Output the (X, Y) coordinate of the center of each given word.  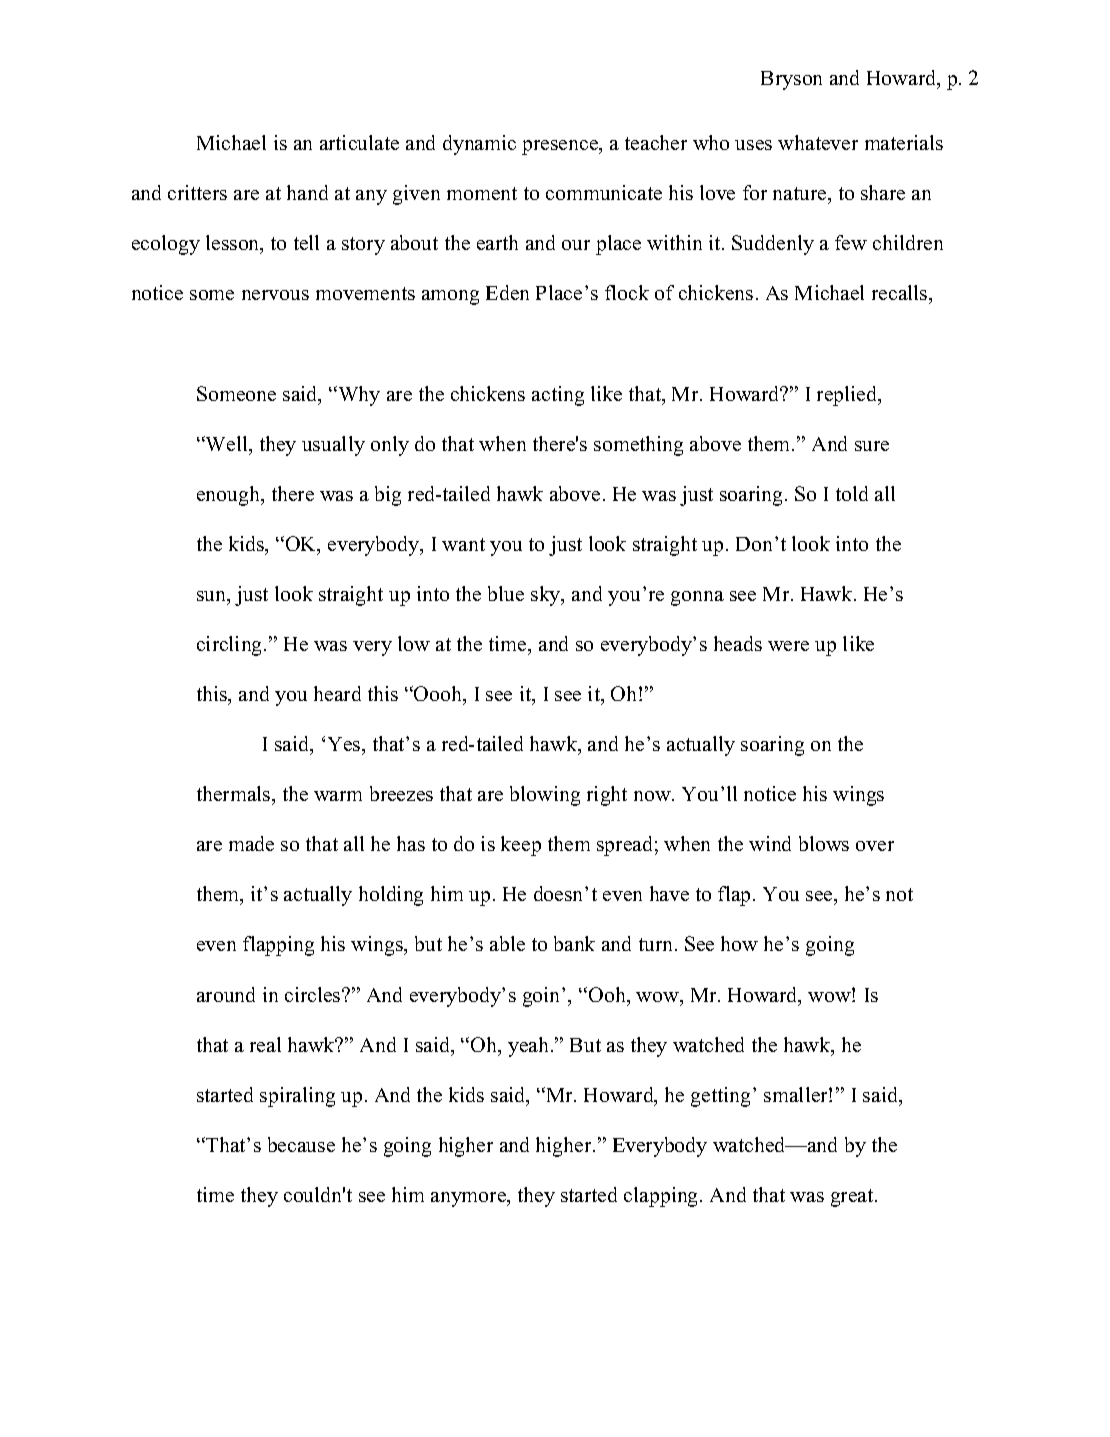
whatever (818, 142)
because (301, 1144)
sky (547, 596)
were (788, 646)
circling (231, 646)
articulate (359, 142)
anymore (470, 1199)
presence (561, 147)
